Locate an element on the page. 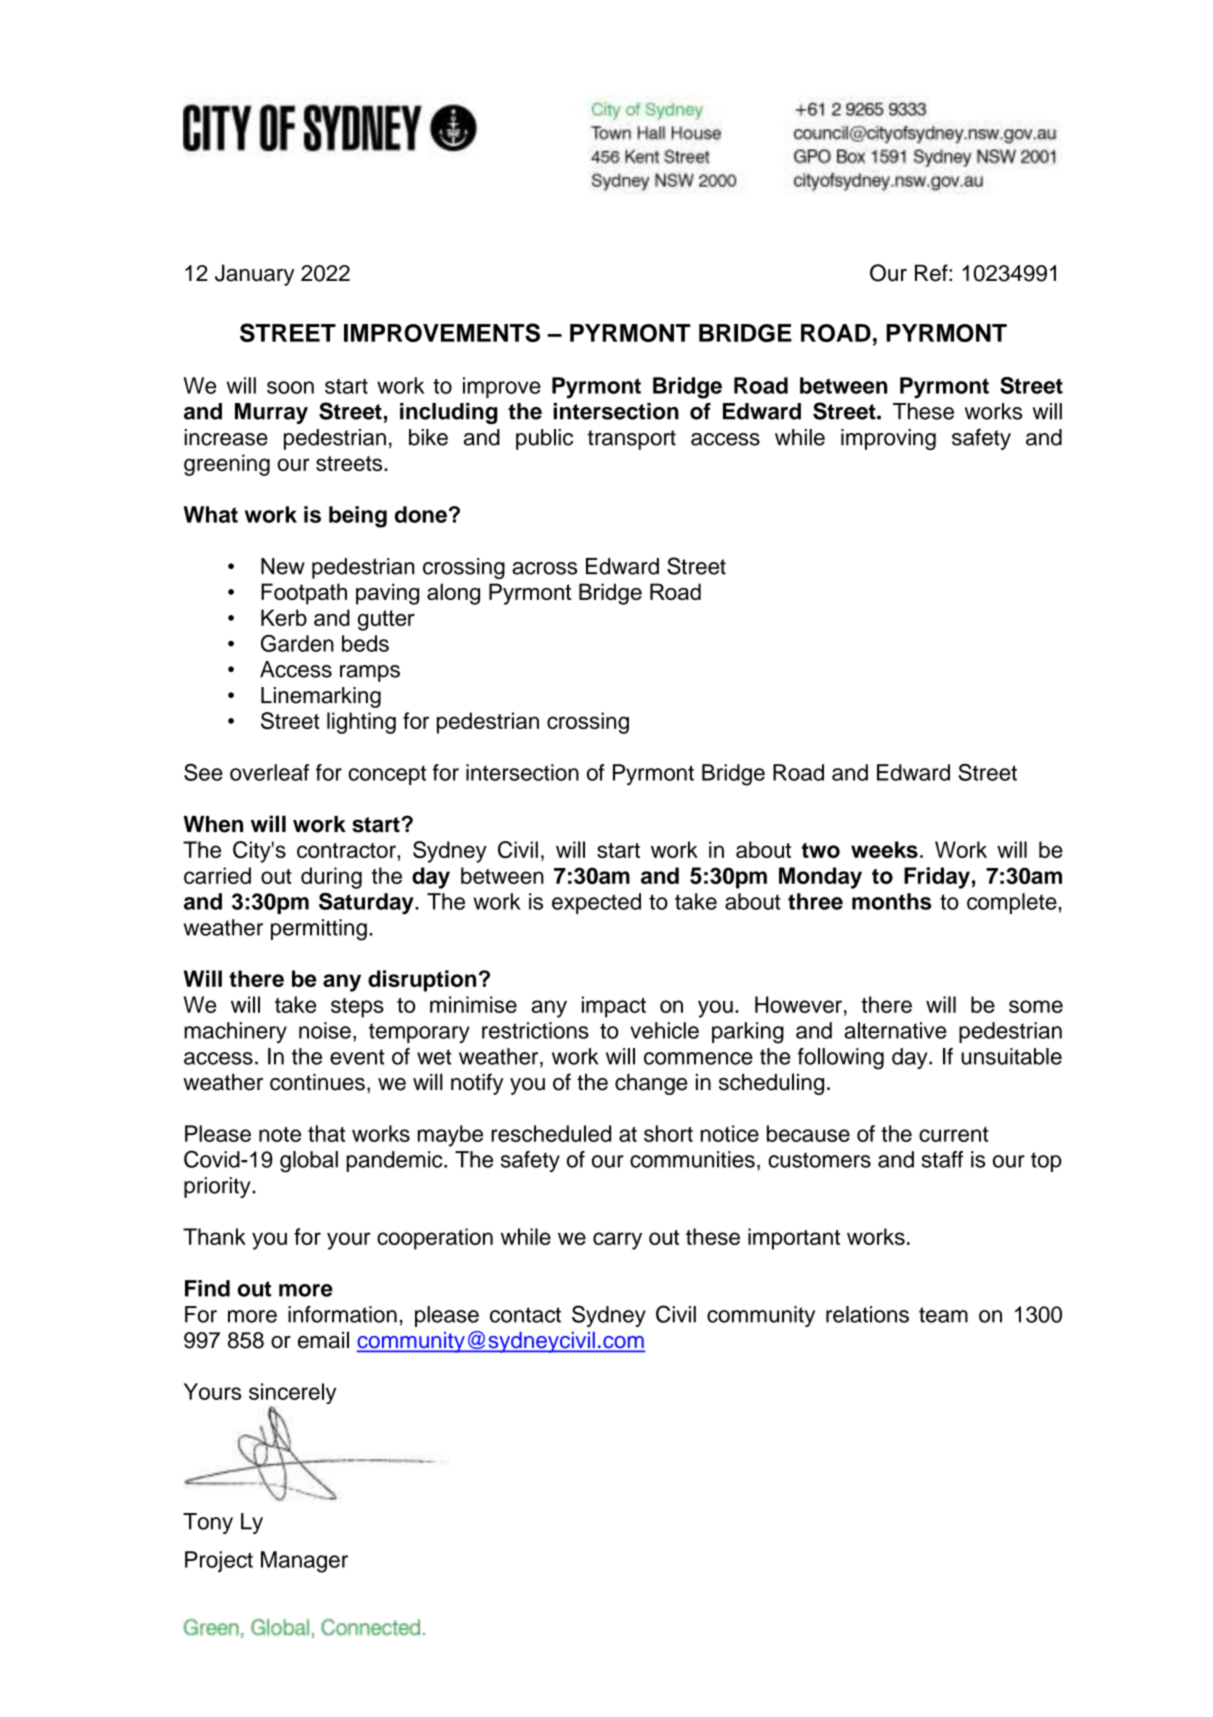  current is located at coordinates (953, 1134).
